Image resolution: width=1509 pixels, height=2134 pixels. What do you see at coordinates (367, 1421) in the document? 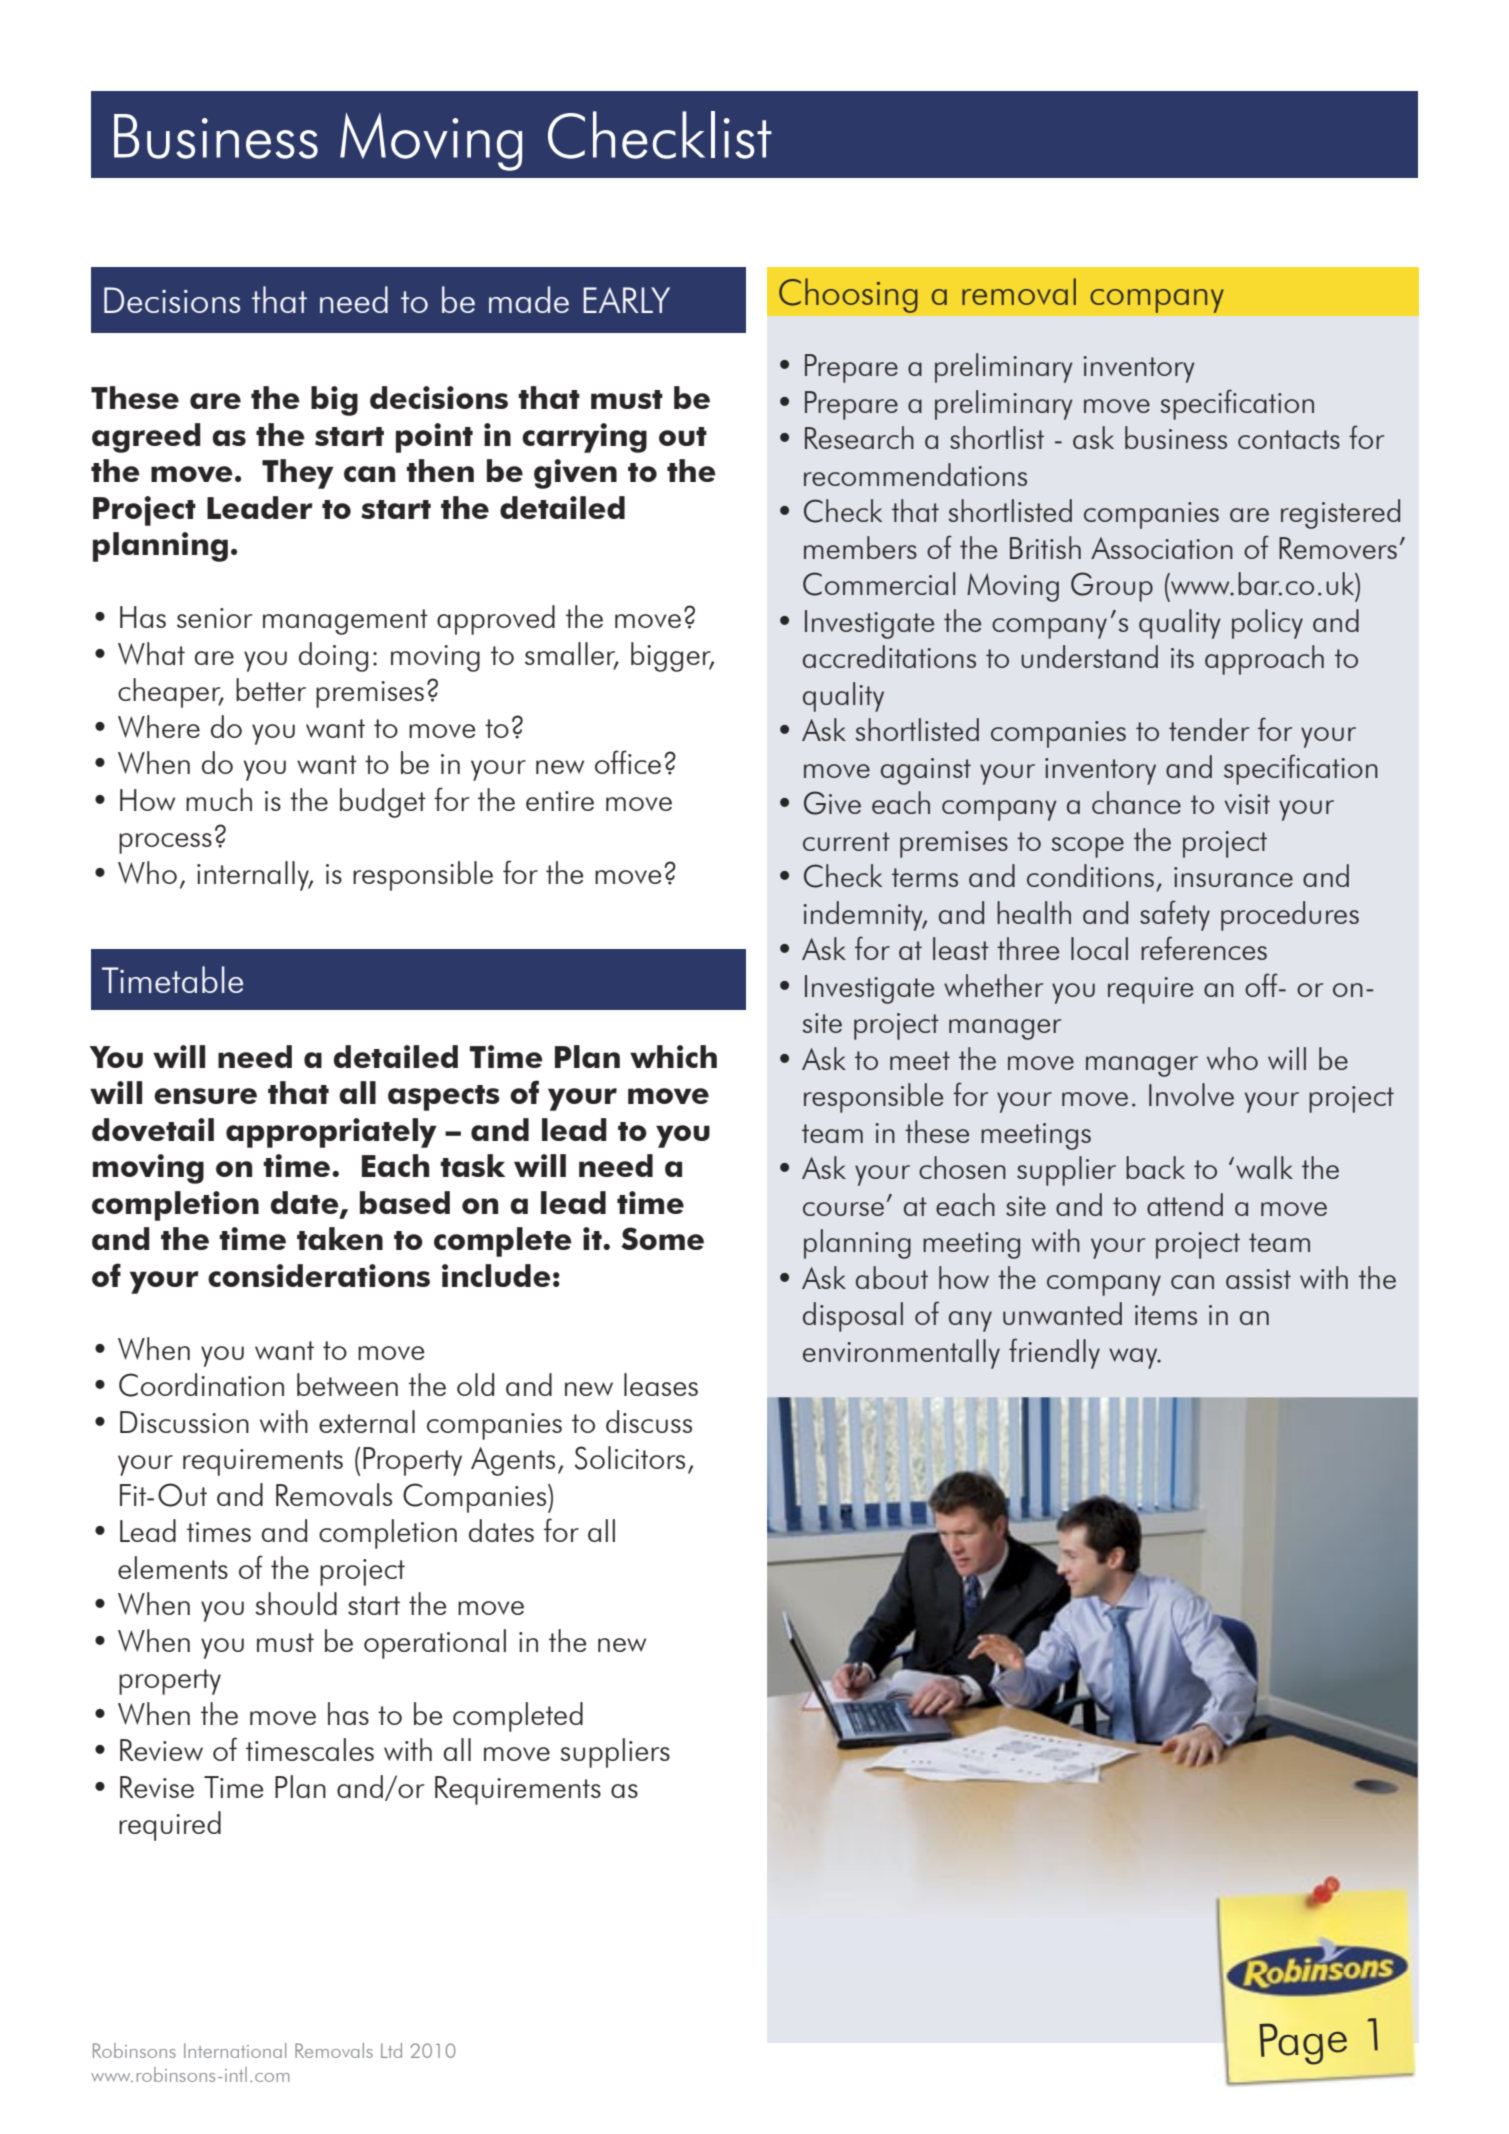
I see `external` at bounding box center [367, 1421].
